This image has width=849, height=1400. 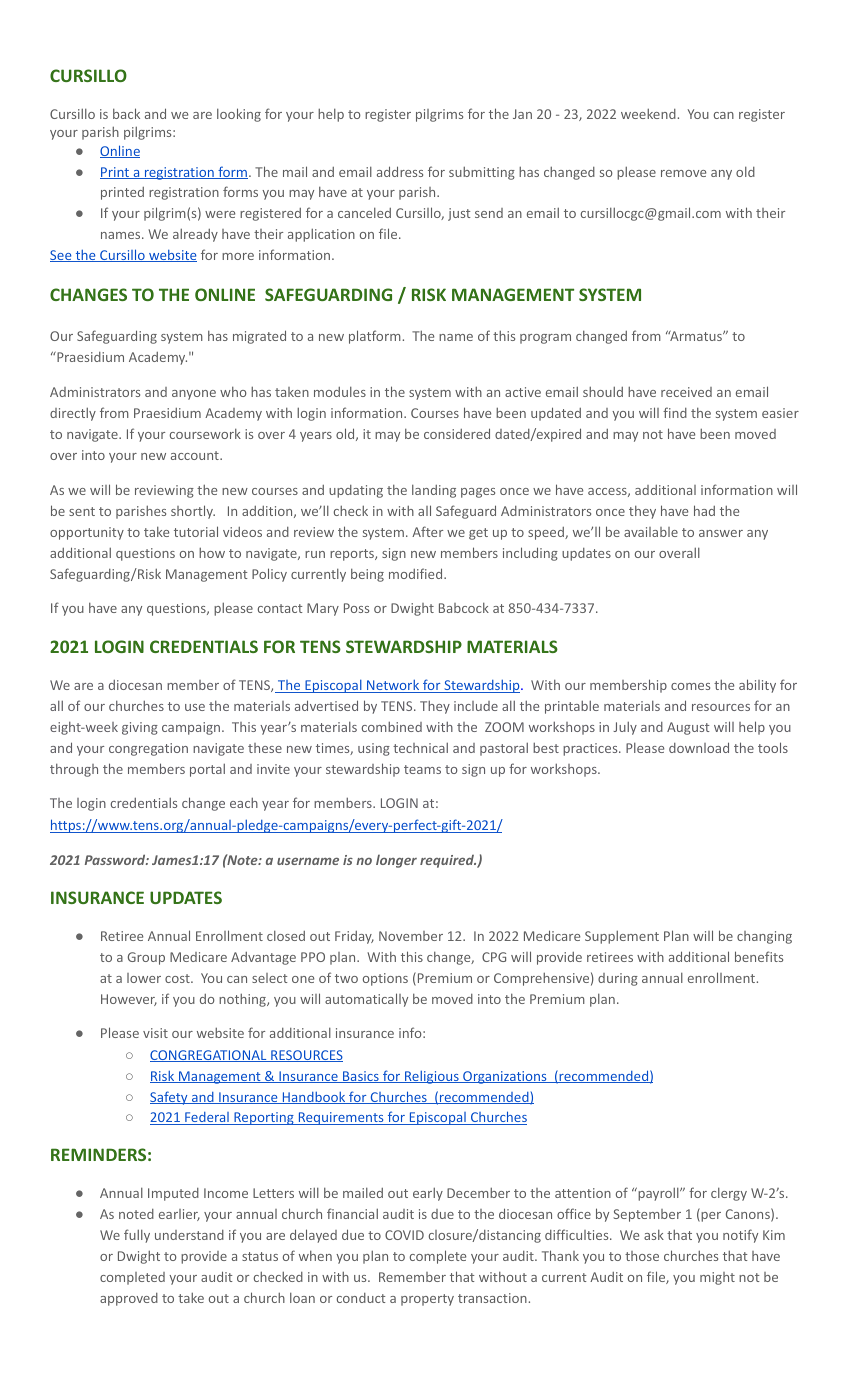 What do you see at coordinates (146, 958) in the image?
I see `Group` at bounding box center [146, 958].
